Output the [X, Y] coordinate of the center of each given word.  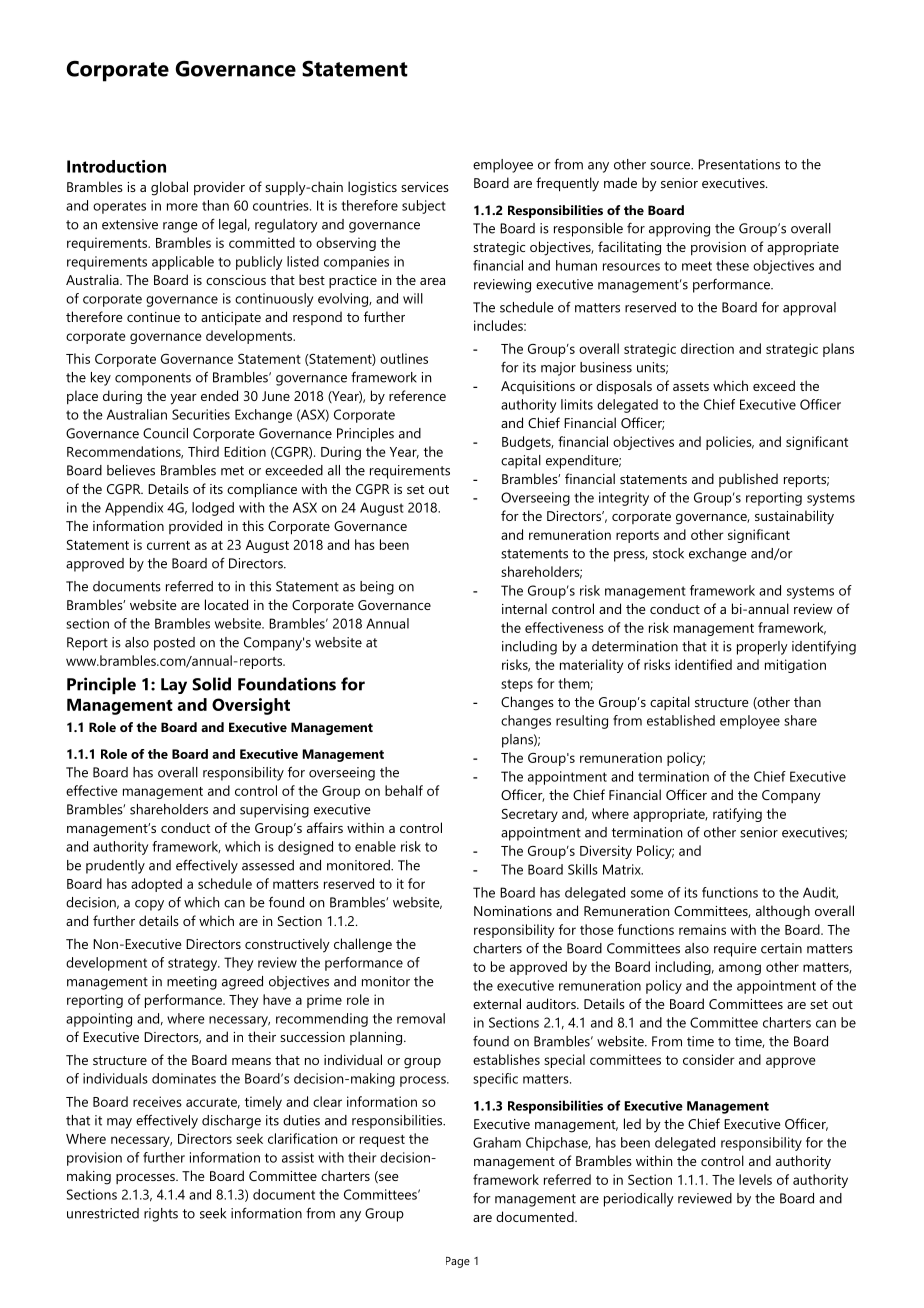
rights [161, 1215]
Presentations [739, 164]
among [740, 969]
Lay [174, 686]
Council [165, 433]
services [425, 187]
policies [730, 443]
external [497, 1003]
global [169, 188]
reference [417, 395]
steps [517, 685]
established [681, 720]
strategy [194, 964]
